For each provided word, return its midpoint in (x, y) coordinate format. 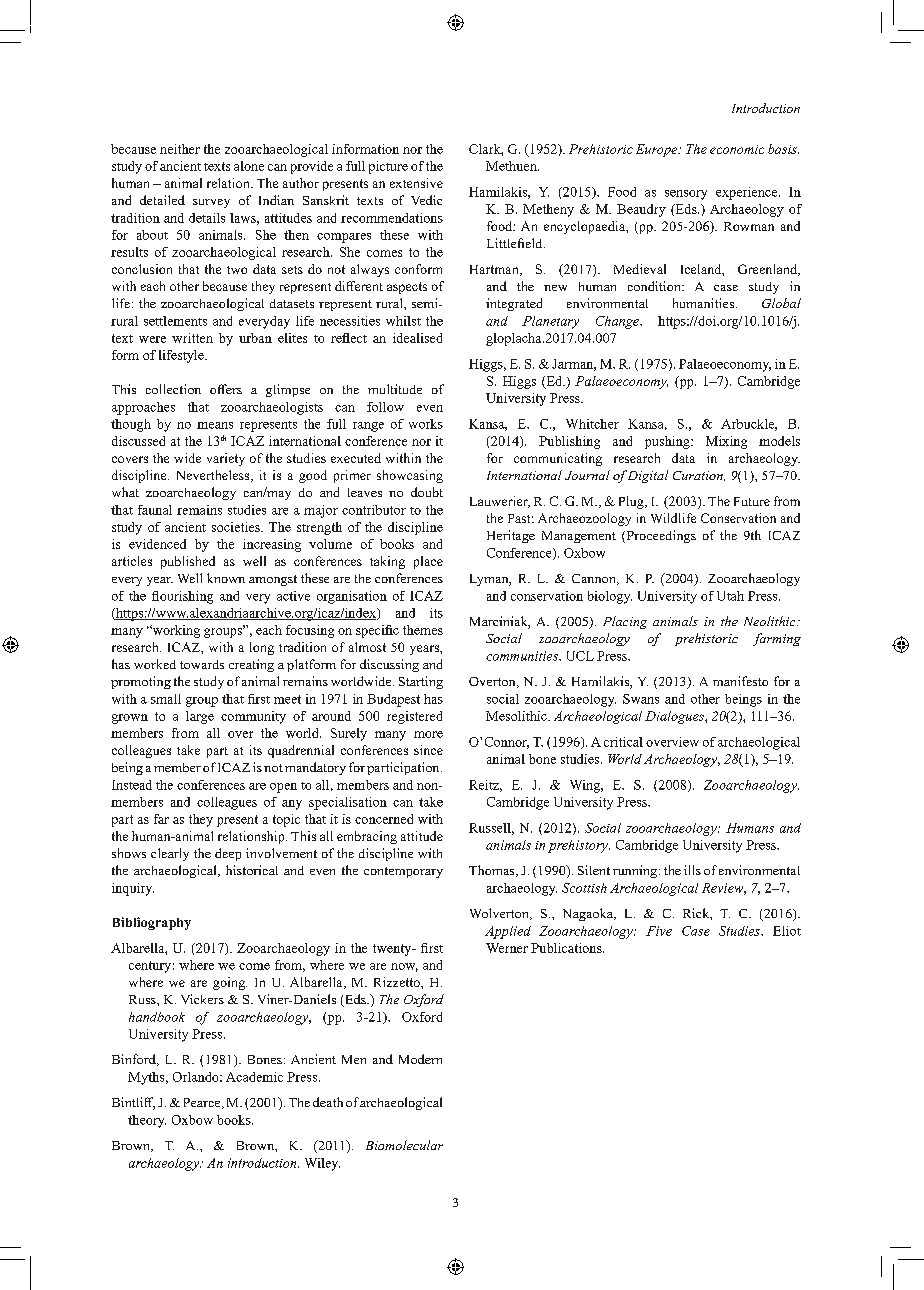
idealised (417, 338)
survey (211, 203)
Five (659, 931)
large (200, 717)
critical (623, 742)
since (428, 750)
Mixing (726, 442)
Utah (730, 596)
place (428, 562)
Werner (507, 948)
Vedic (426, 200)
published (188, 562)
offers (226, 389)
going (230, 983)
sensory (686, 195)
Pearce (203, 1103)
